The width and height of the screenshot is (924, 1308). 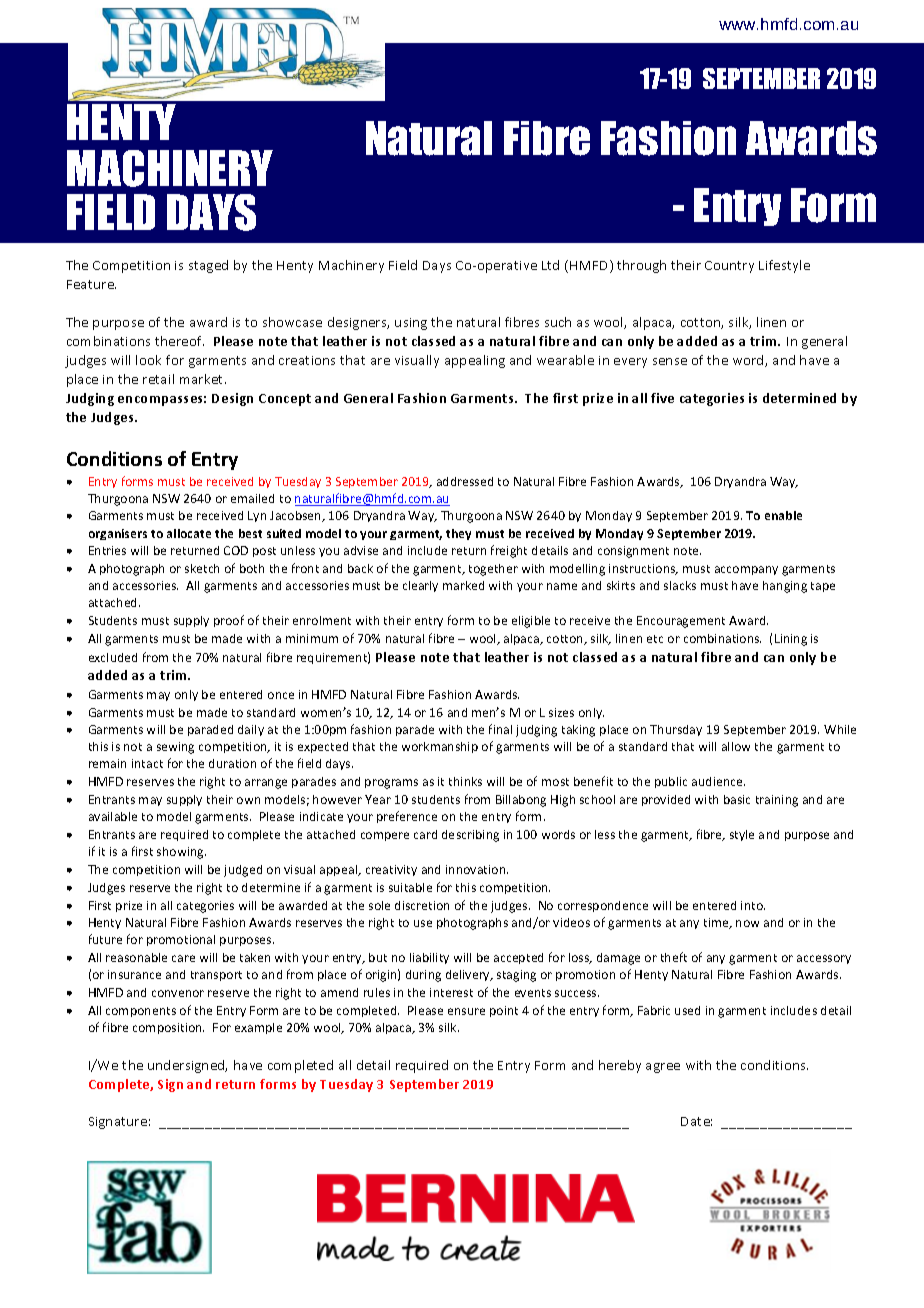 What do you see at coordinates (252, 498) in the screenshot?
I see `emailed` at bounding box center [252, 498].
